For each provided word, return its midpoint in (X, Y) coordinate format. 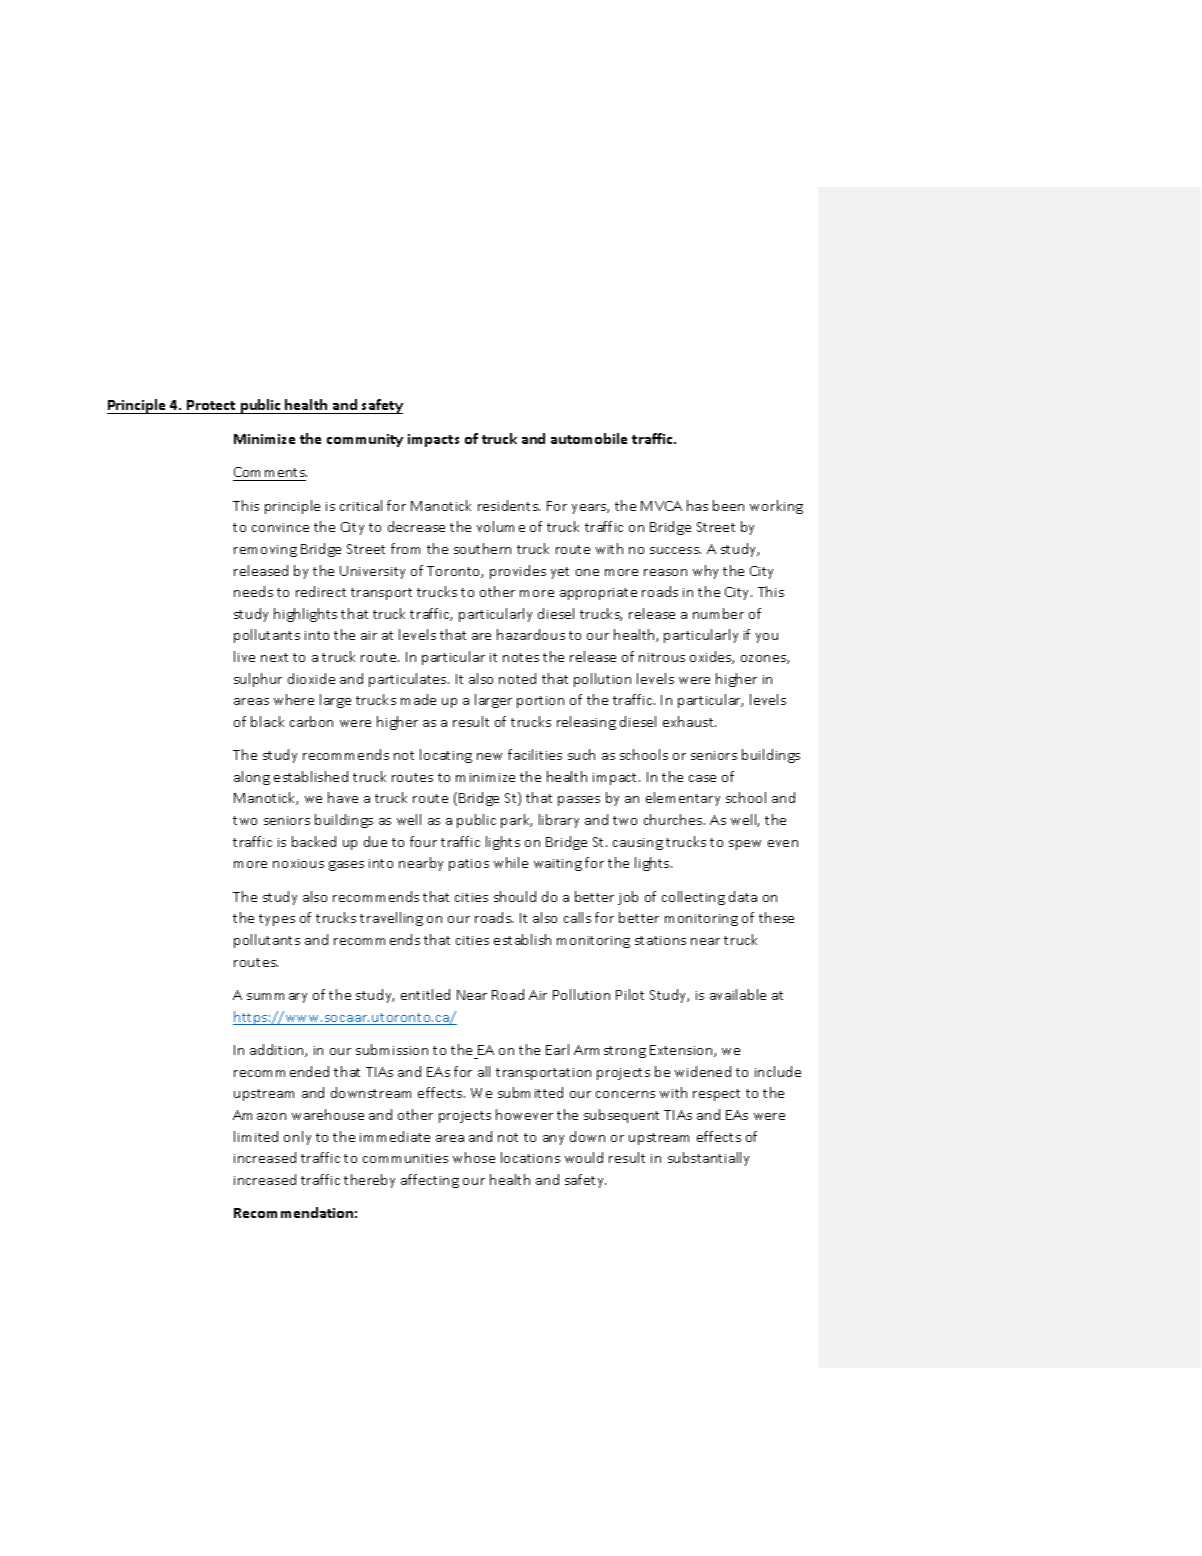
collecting (693, 898)
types (277, 920)
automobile (589, 438)
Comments (270, 472)
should (515, 896)
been (728, 505)
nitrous (662, 657)
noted (517, 678)
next (274, 657)
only (297, 1138)
